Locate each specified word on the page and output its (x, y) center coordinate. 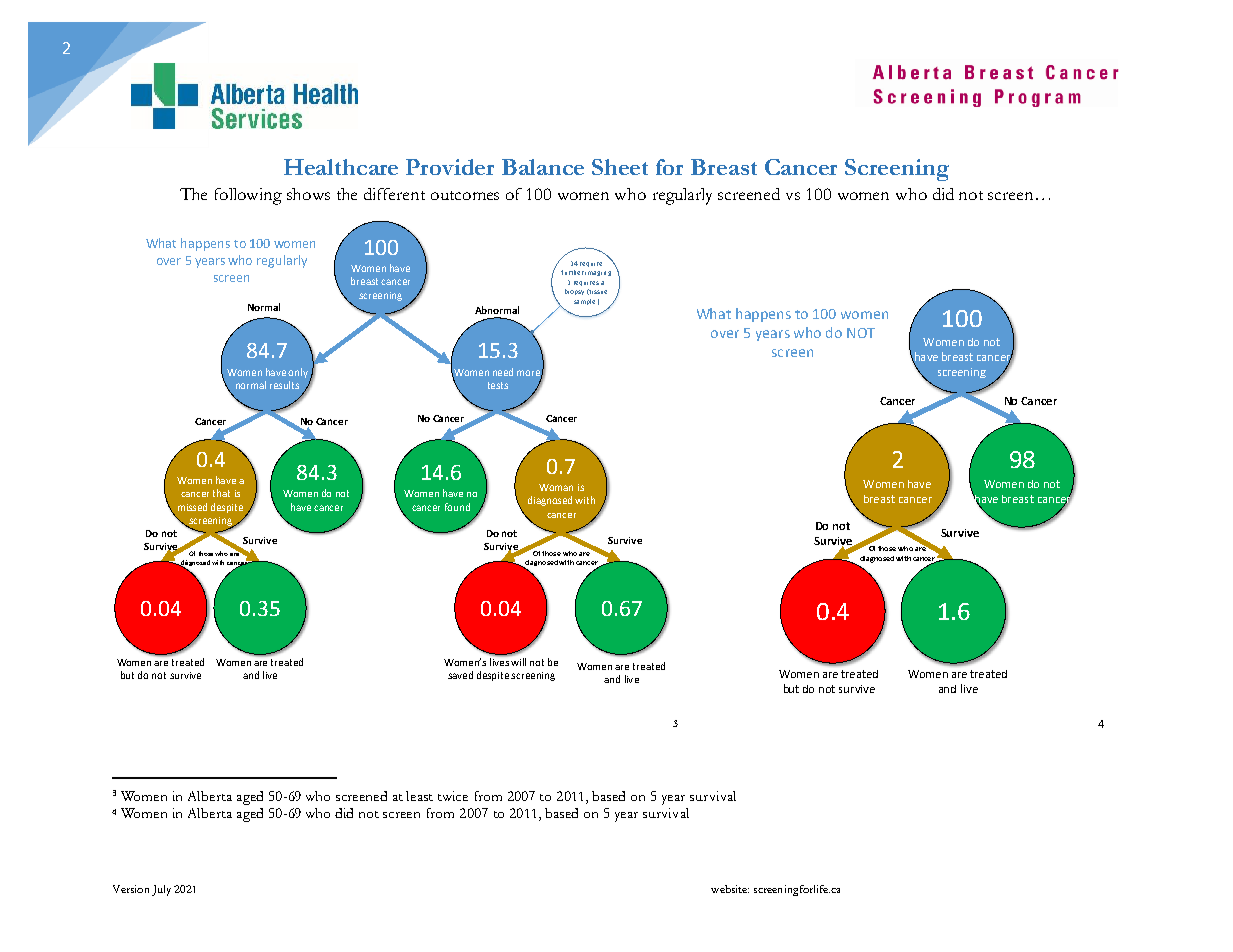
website (730, 889)
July (161, 890)
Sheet (620, 167)
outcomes (465, 195)
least (419, 796)
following (248, 196)
